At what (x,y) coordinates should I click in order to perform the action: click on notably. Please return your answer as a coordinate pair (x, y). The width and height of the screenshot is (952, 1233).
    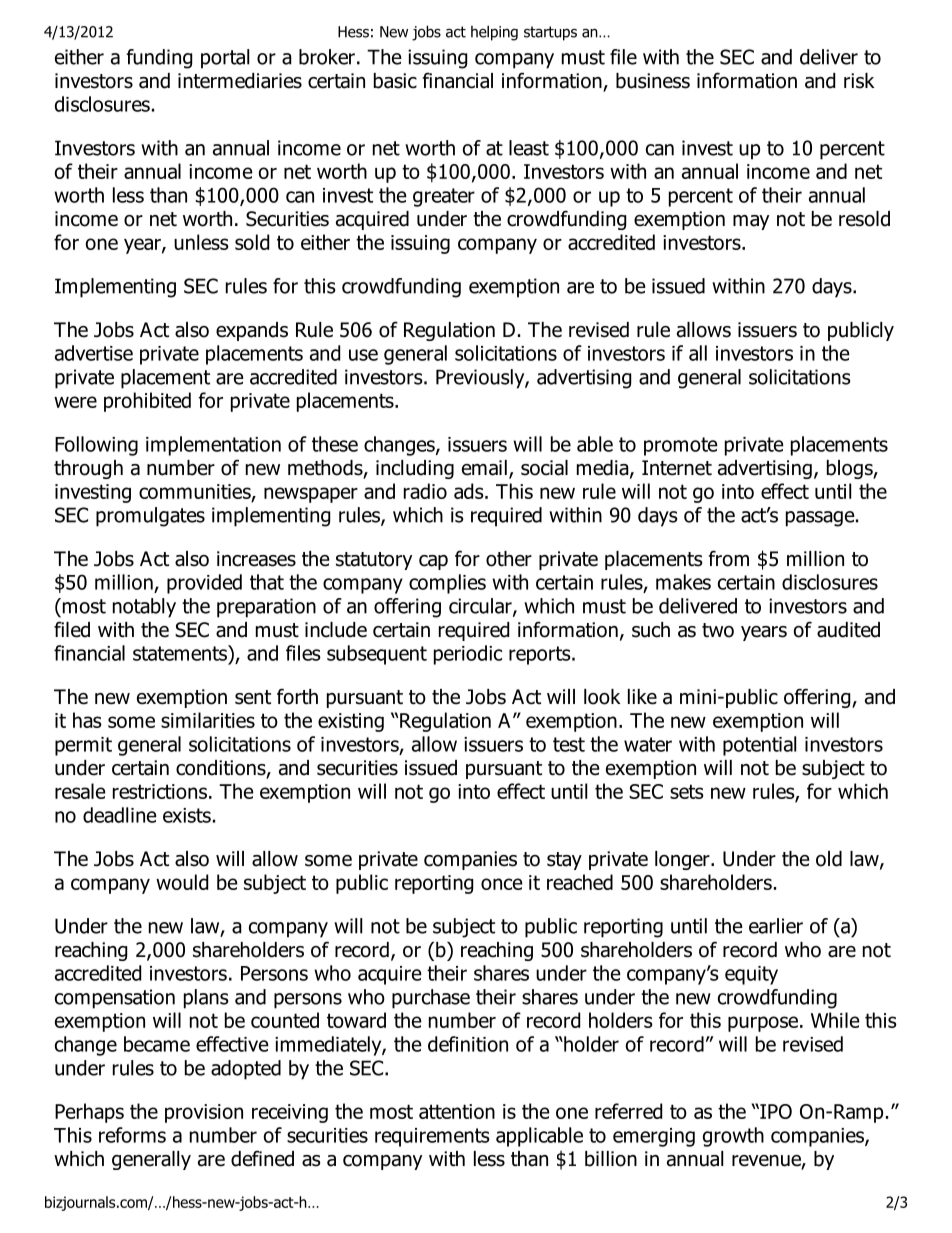
    Looking at the image, I should click on (144, 608).
